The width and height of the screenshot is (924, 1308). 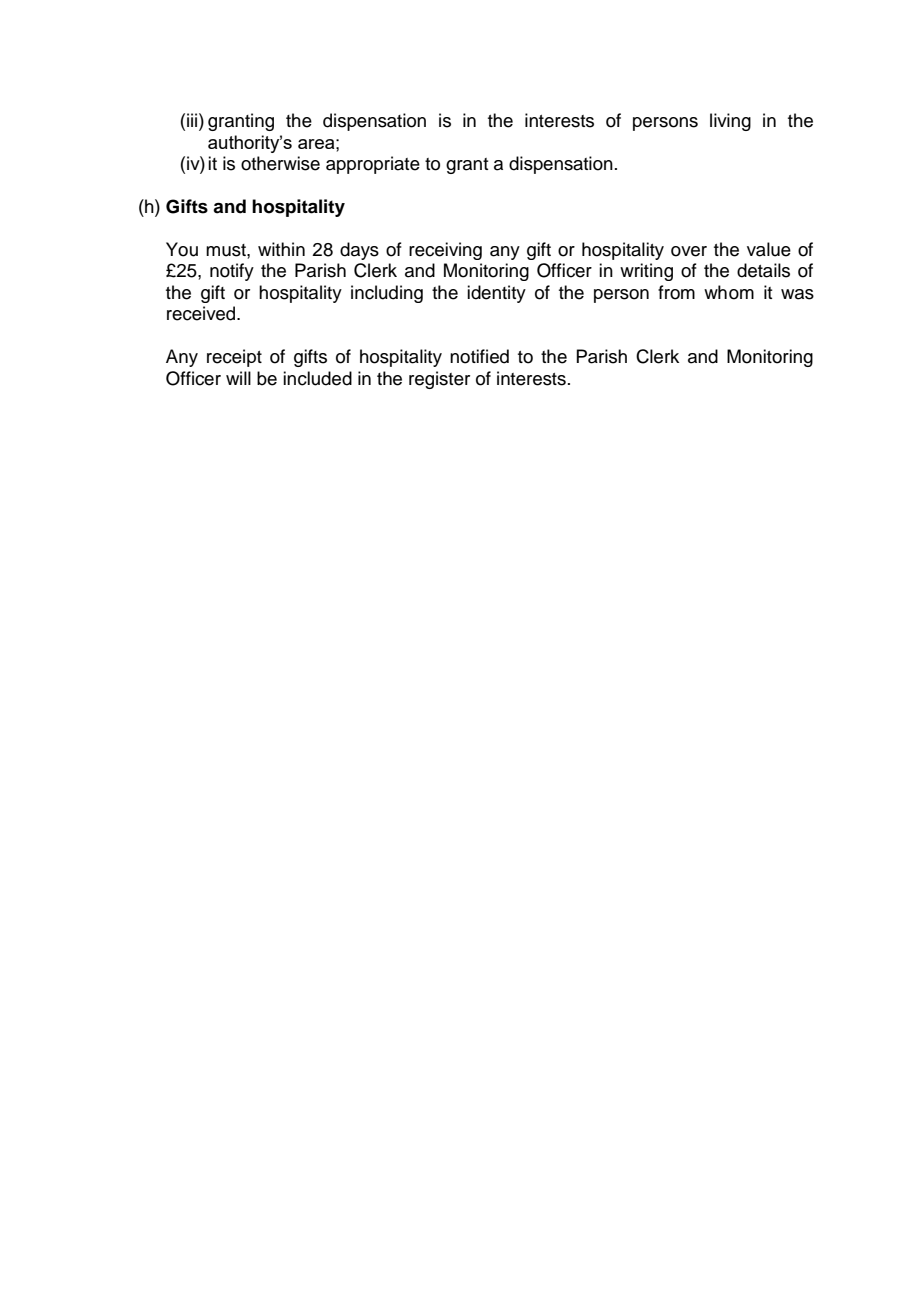 I want to click on register, so click(x=439, y=380).
